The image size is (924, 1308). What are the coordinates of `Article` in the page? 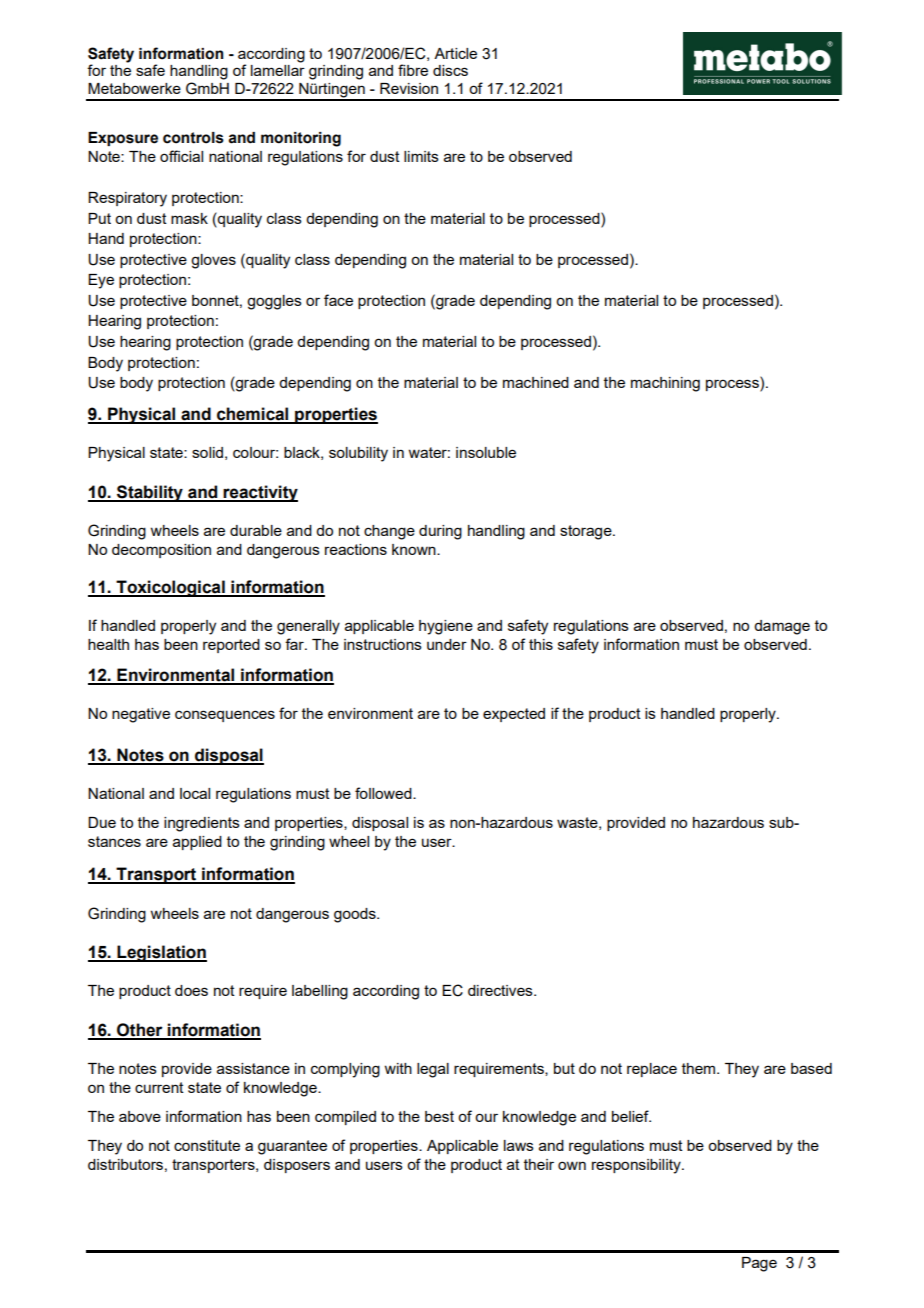 It's located at (455, 53).
